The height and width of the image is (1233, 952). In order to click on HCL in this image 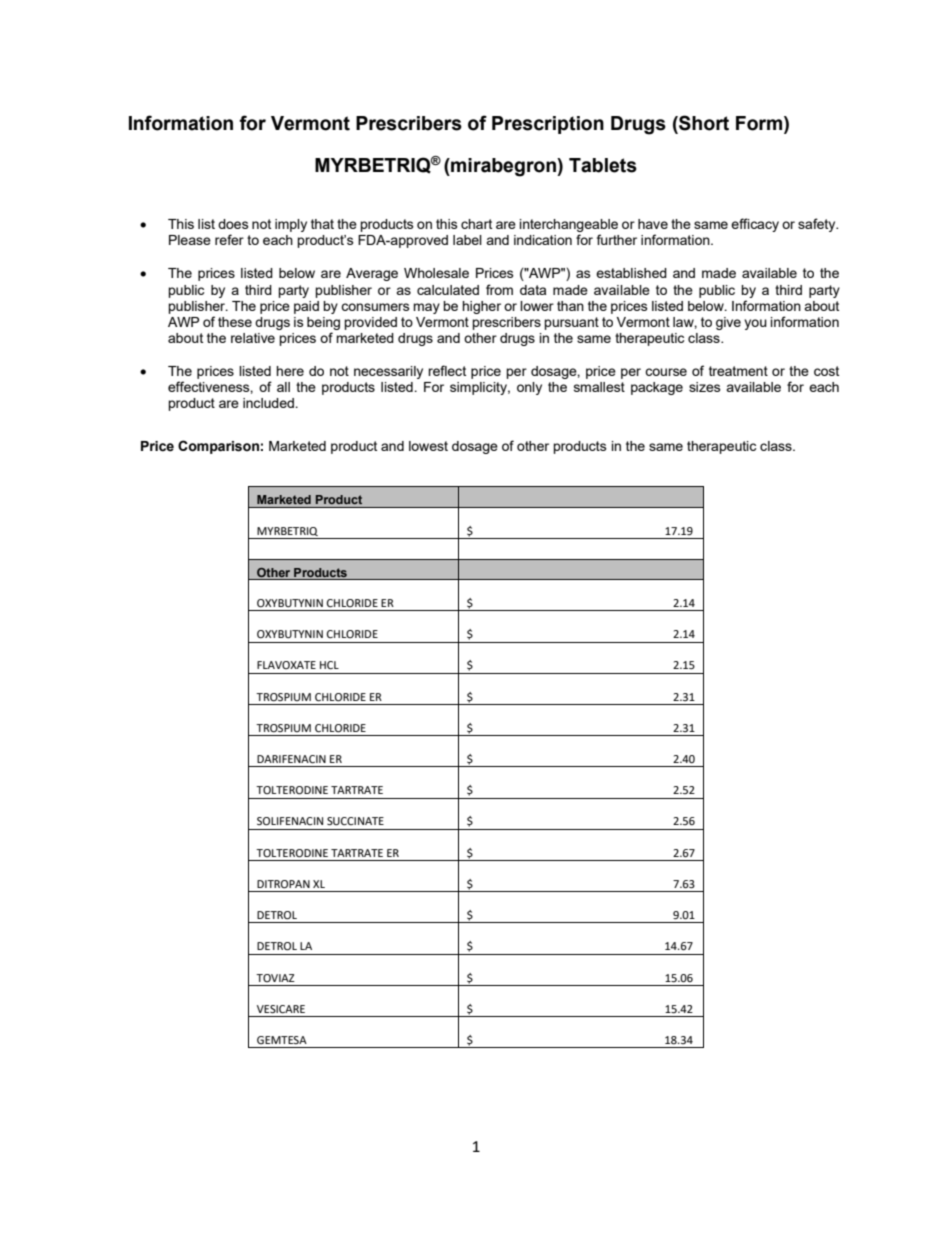, I will do `click(329, 665)`.
